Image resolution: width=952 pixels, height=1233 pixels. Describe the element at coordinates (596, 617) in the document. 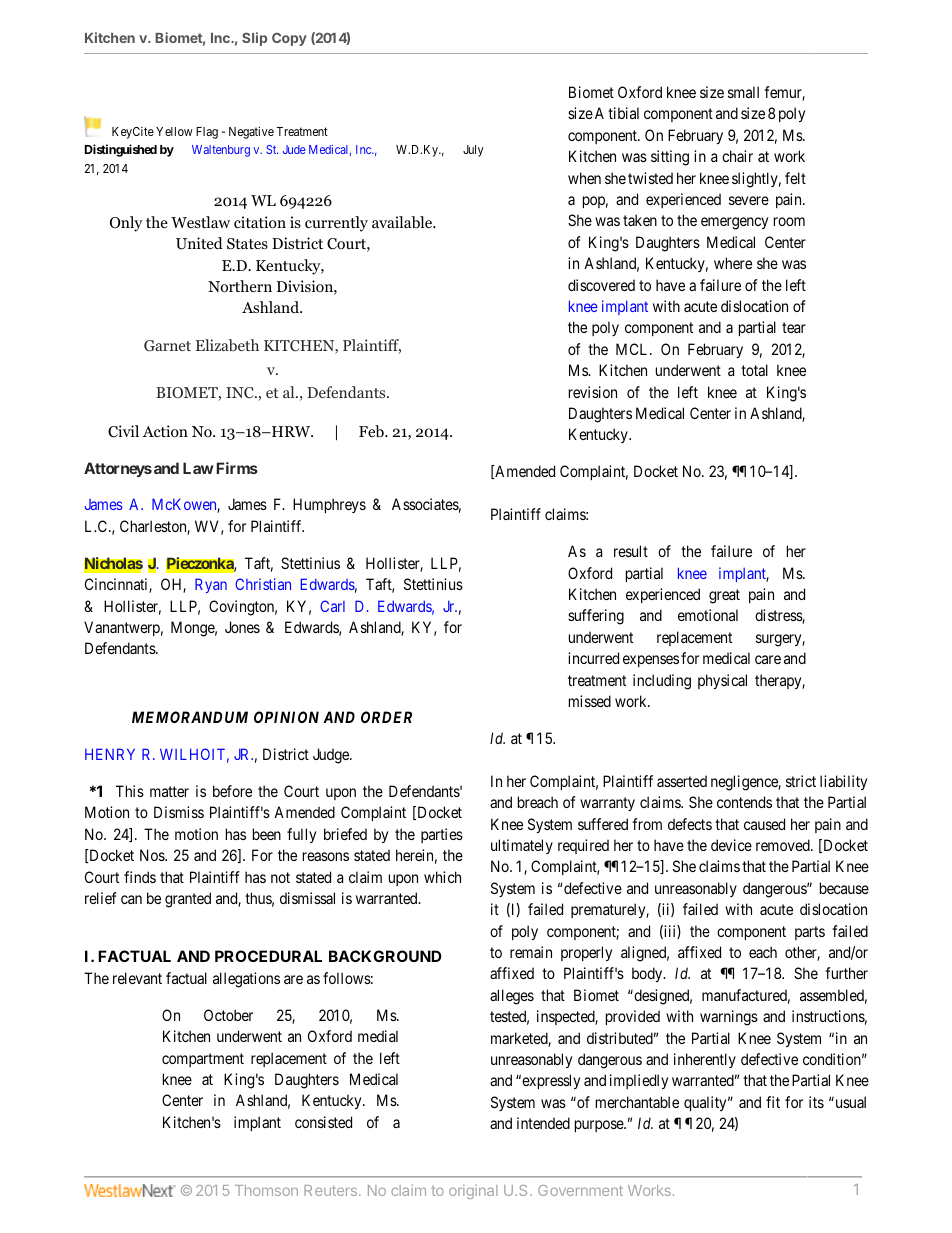

I see `suffering` at that location.
